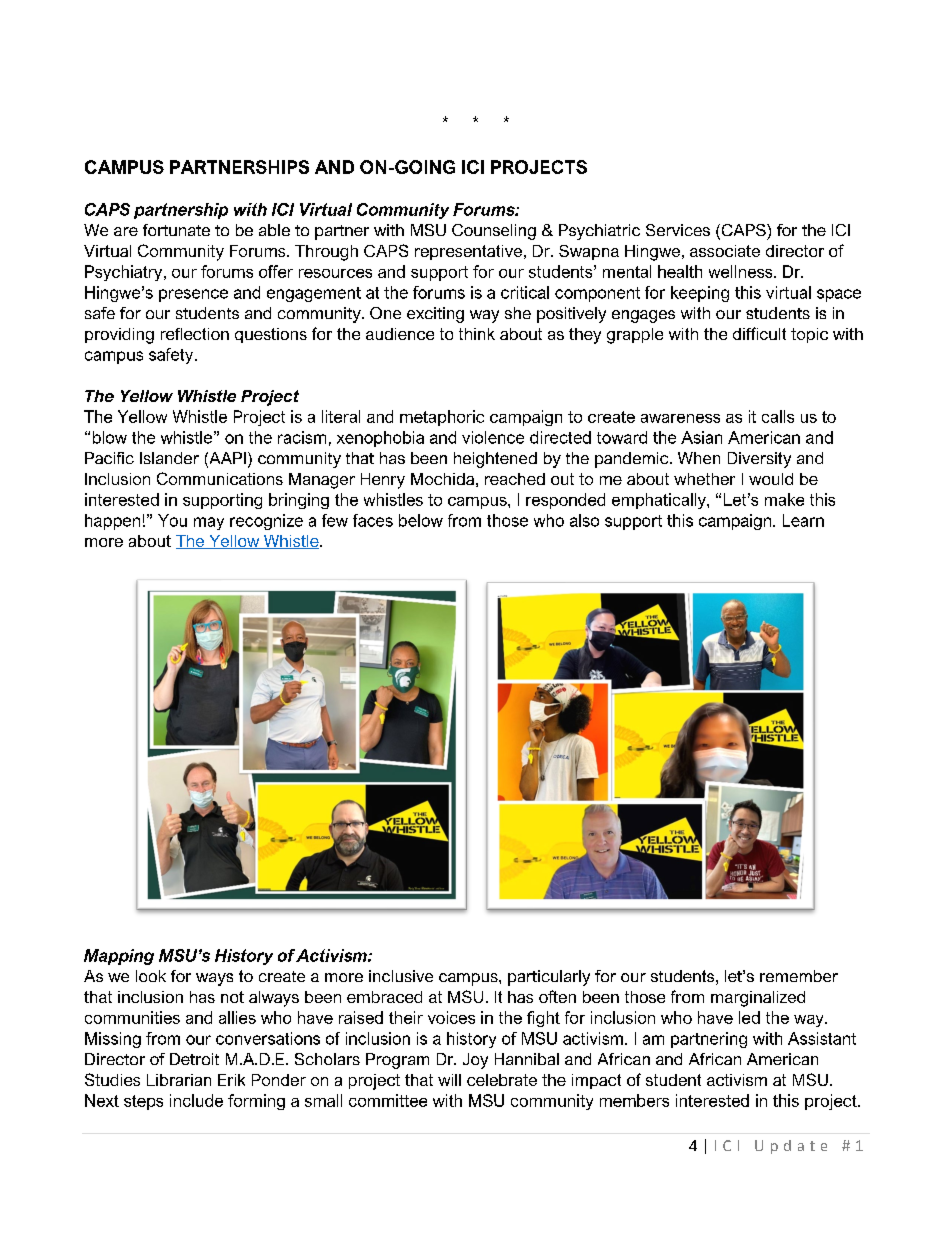  I want to click on representative, so click(468, 252).
